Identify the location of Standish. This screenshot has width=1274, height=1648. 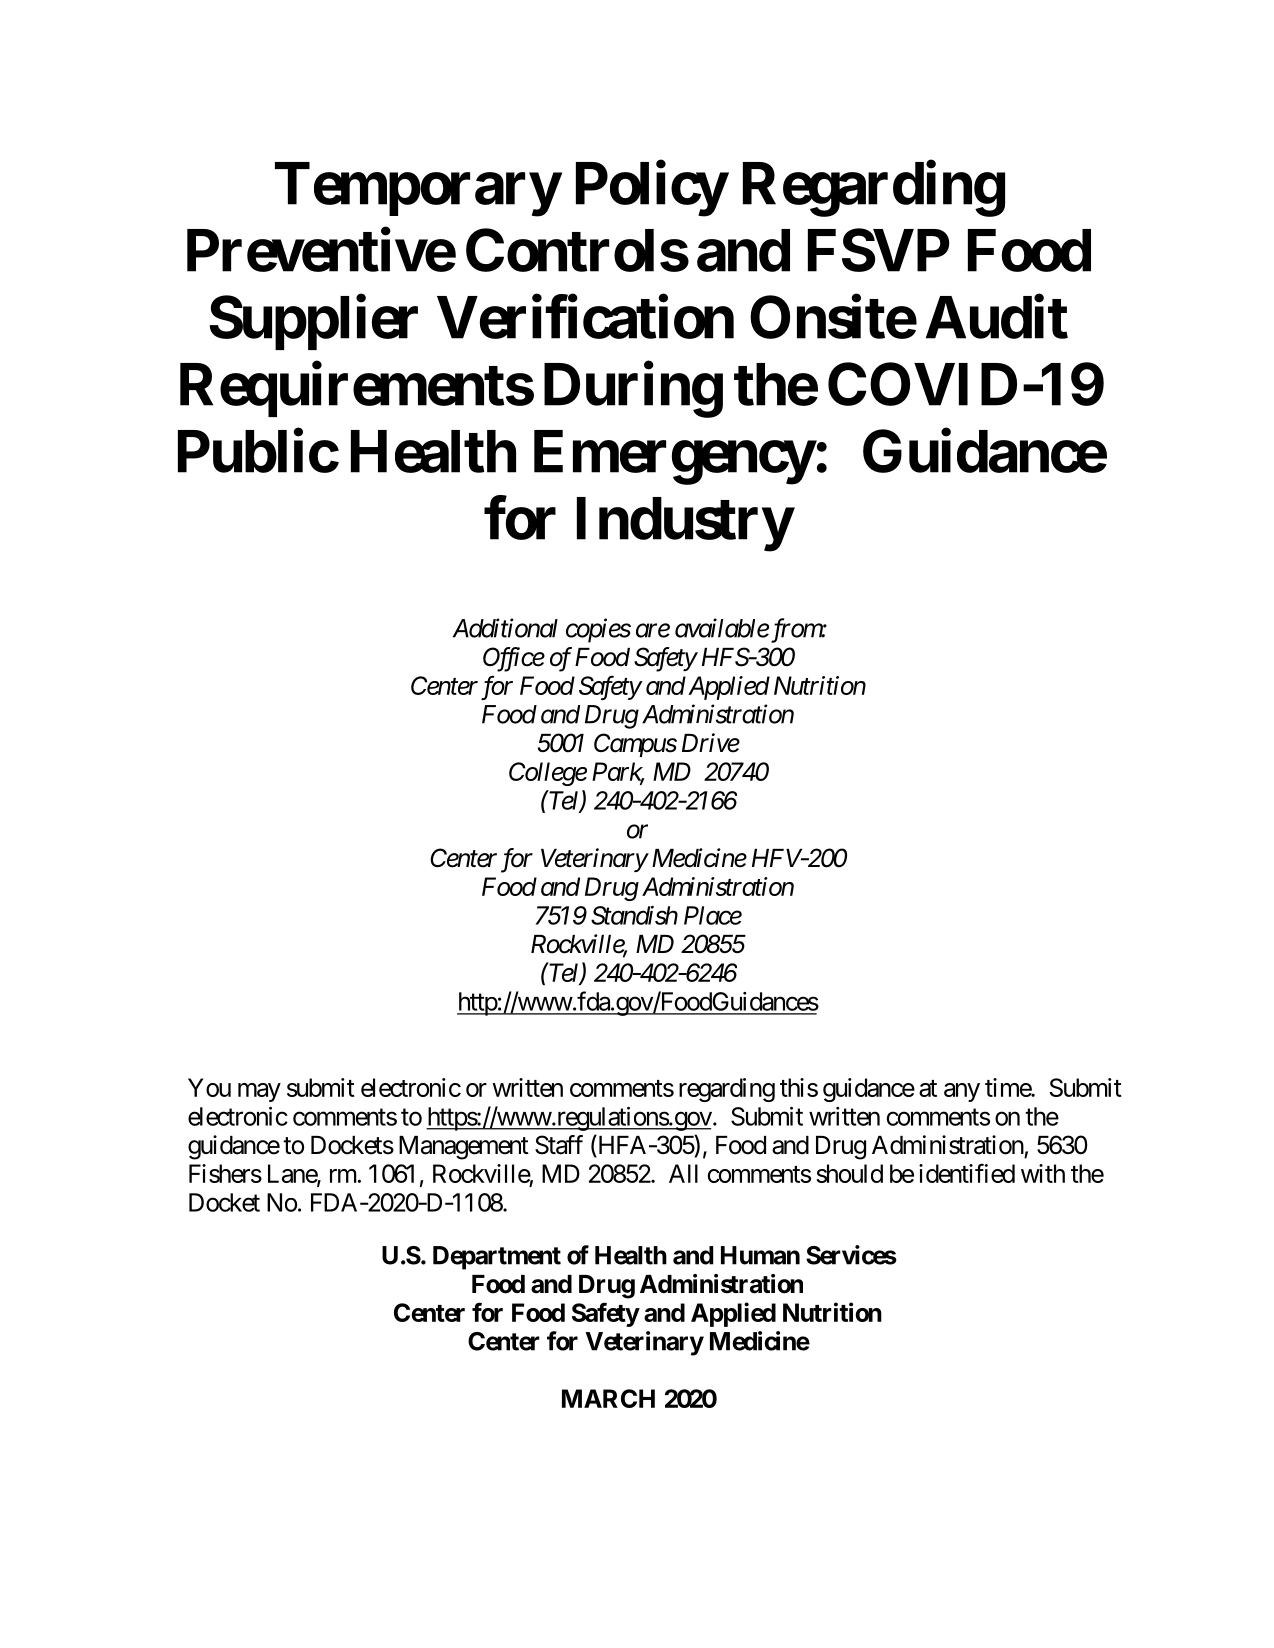
(634, 915).
